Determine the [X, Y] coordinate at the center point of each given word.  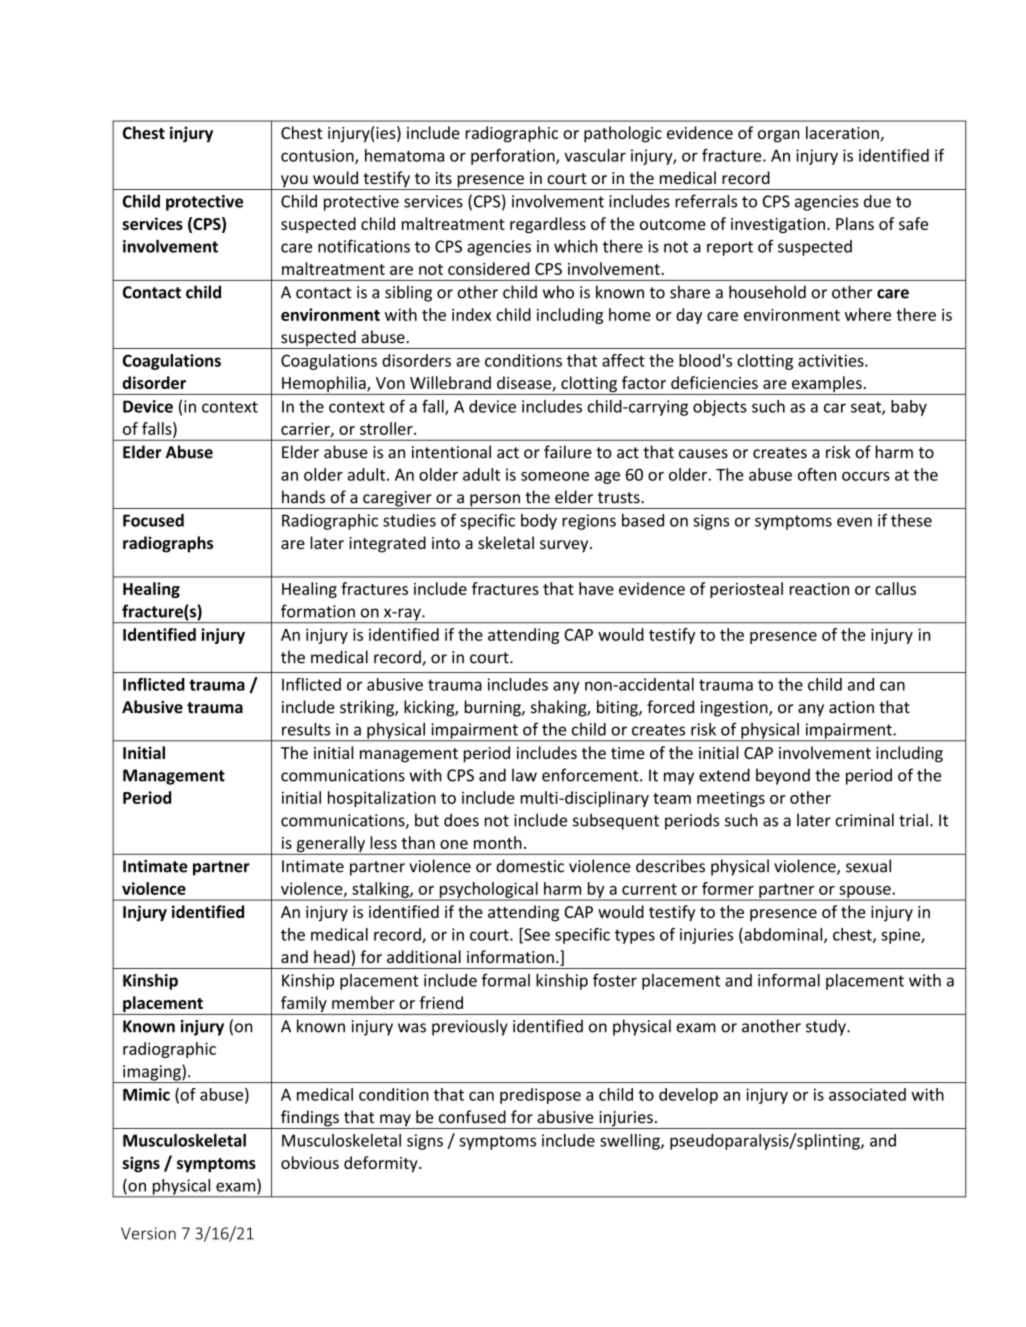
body [539, 522]
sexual [868, 866]
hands [303, 497]
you [294, 182]
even [854, 522]
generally [330, 845]
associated [867, 1094]
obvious [310, 1162]
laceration [843, 134]
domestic [530, 866]
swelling [631, 1142]
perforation [514, 157]
